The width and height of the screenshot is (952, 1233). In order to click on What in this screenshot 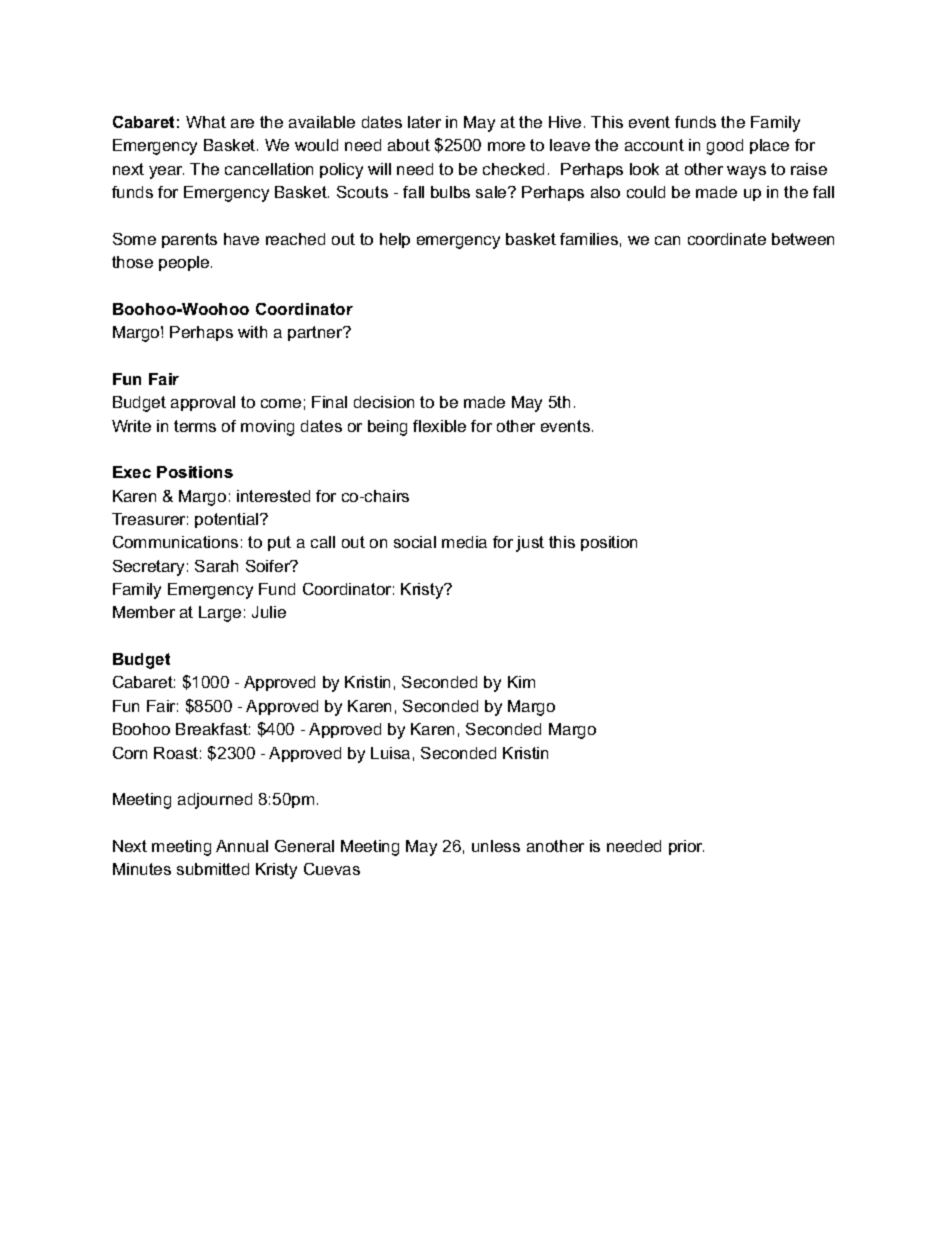, I will do `click(206, 122)`.
